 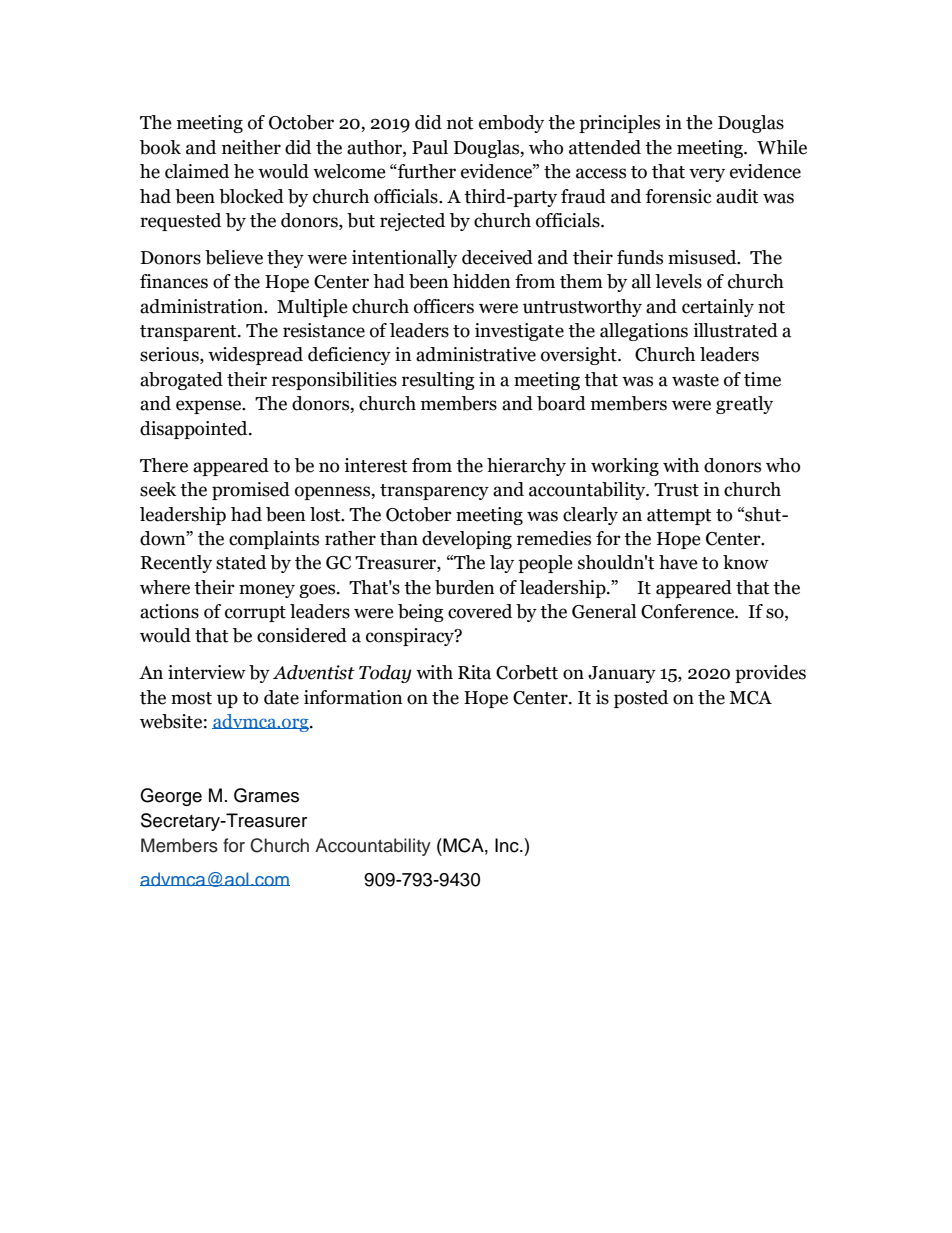 I want to click on neither, so click(x=251, y=147).
